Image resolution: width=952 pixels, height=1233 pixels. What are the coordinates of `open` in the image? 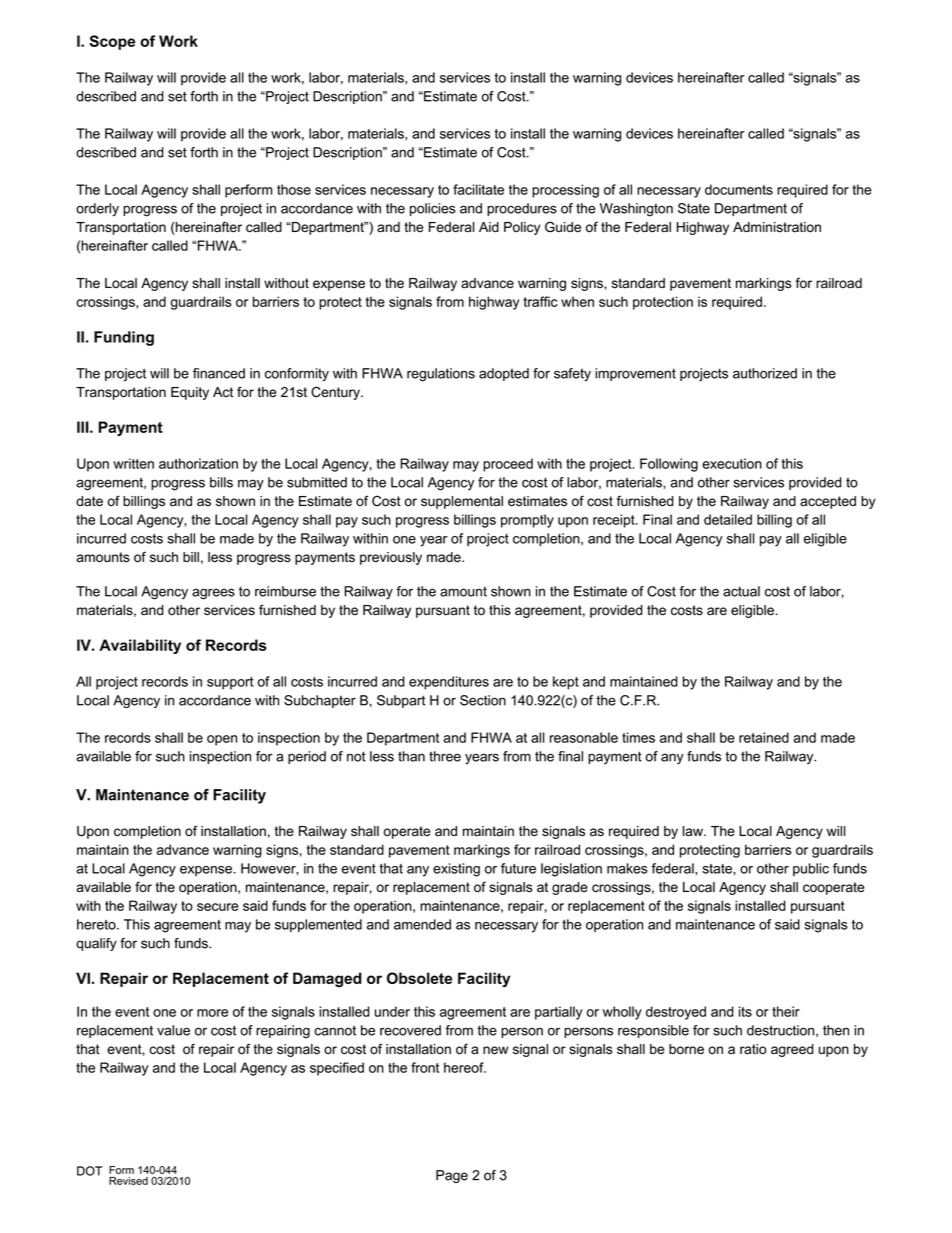 It's located at (222, 740).
